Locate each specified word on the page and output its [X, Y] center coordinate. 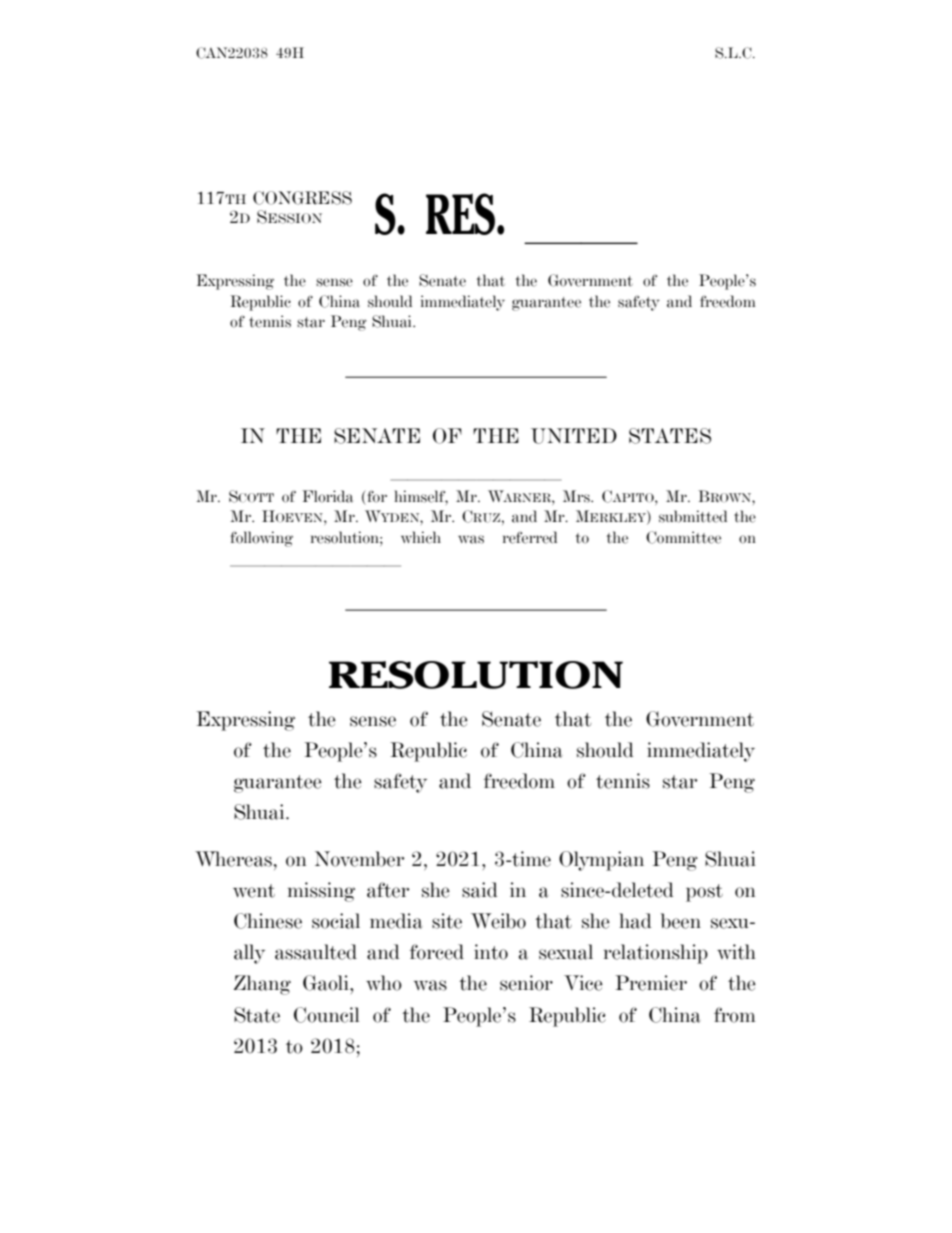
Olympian [601, 861]
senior [526, 983]
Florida [327, 496]
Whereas [233, 859]
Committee [683, 537]
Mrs [577, 496]
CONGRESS [302, 198]
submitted [693, 516]
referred [530, 537]
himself [421, 497]
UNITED [574, 436]
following [261, 539]
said [480, 890]
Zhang [262, 985]
